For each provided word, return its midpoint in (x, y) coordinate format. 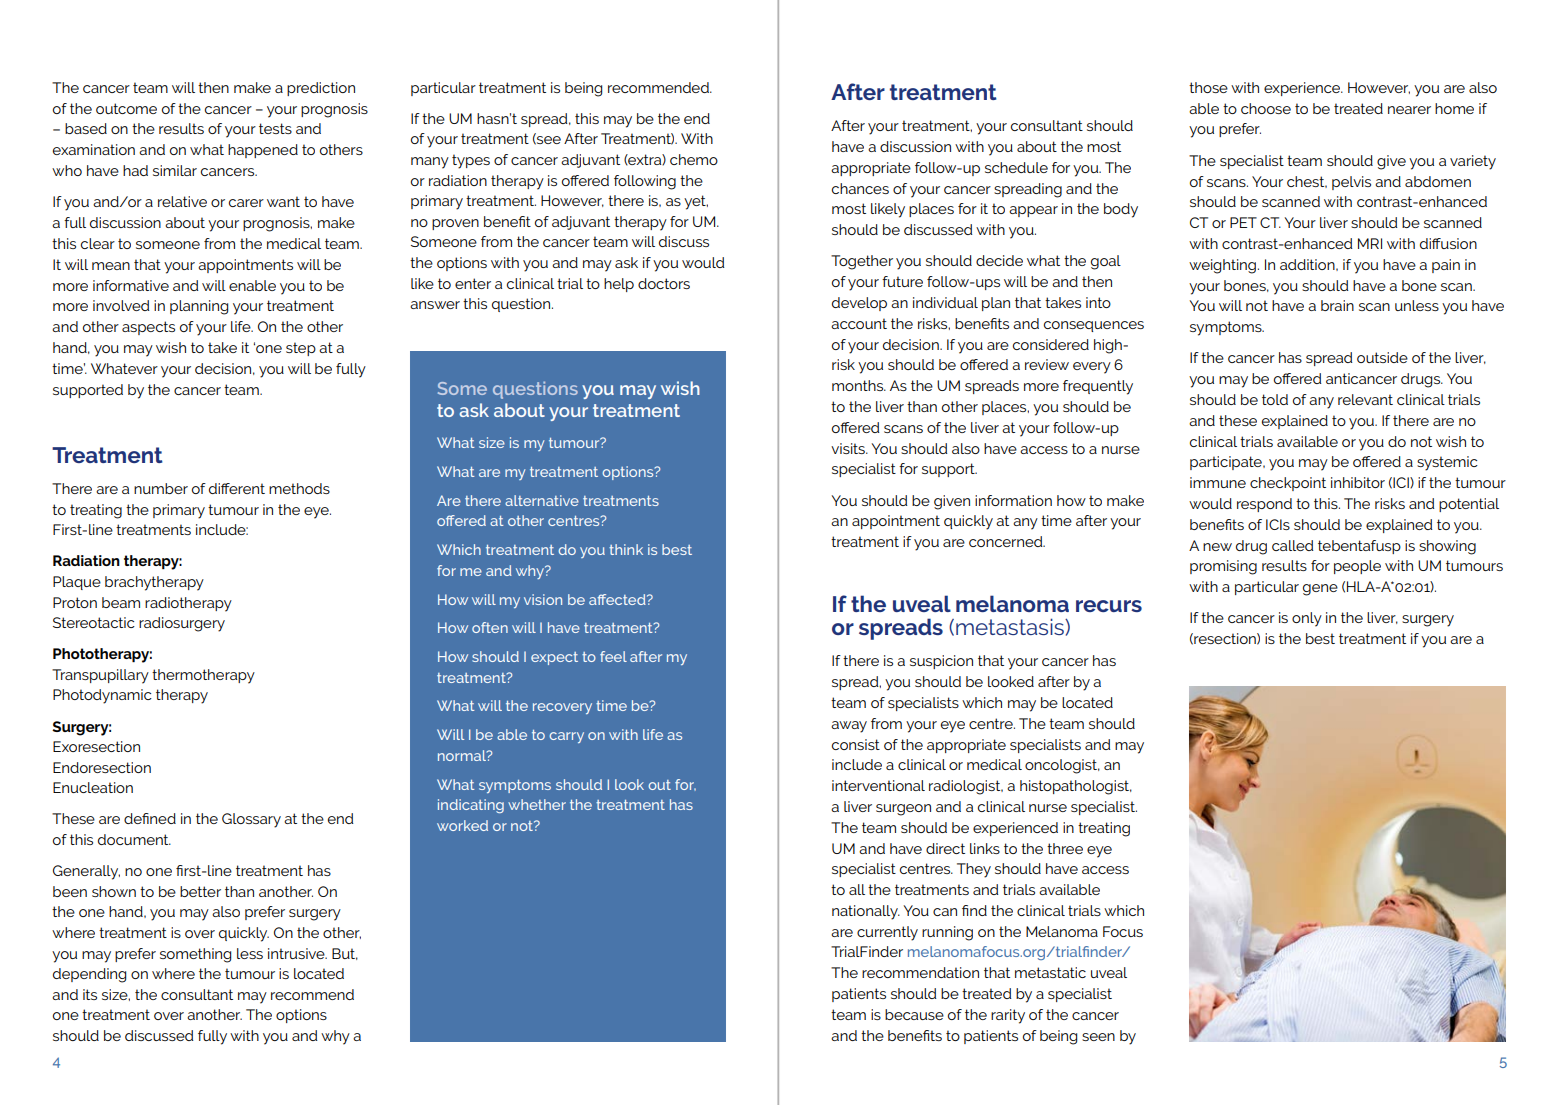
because (914, 1014)
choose (1266, 108)
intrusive (297, 953)
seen (1098, 1037)
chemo (694, 159)
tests (275, 128)
